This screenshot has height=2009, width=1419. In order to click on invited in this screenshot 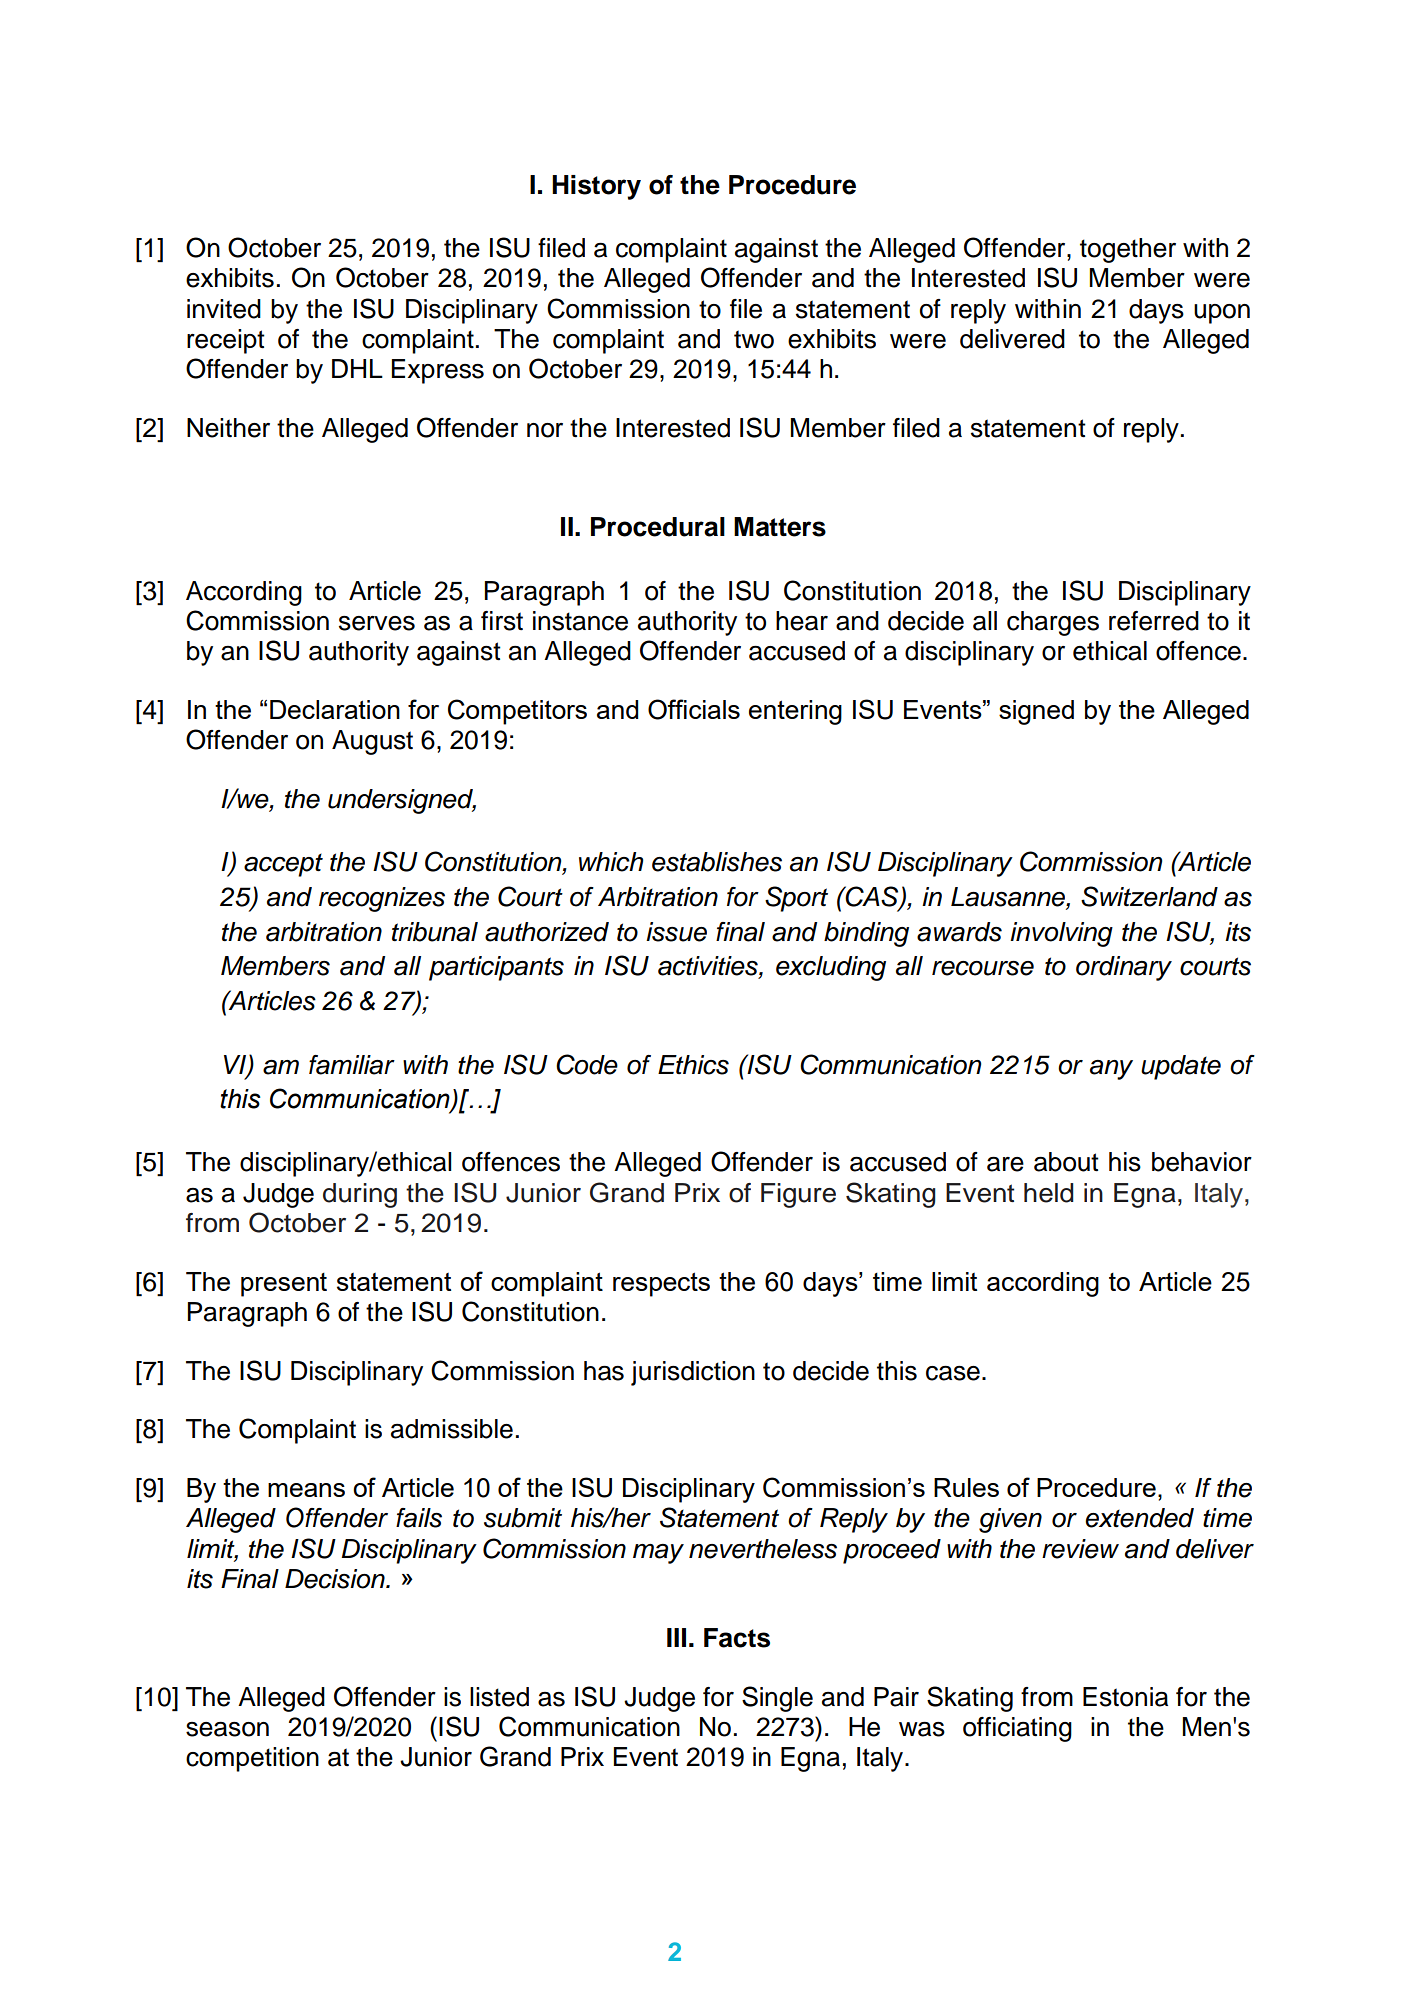, I will do `click(224, 309)`.
